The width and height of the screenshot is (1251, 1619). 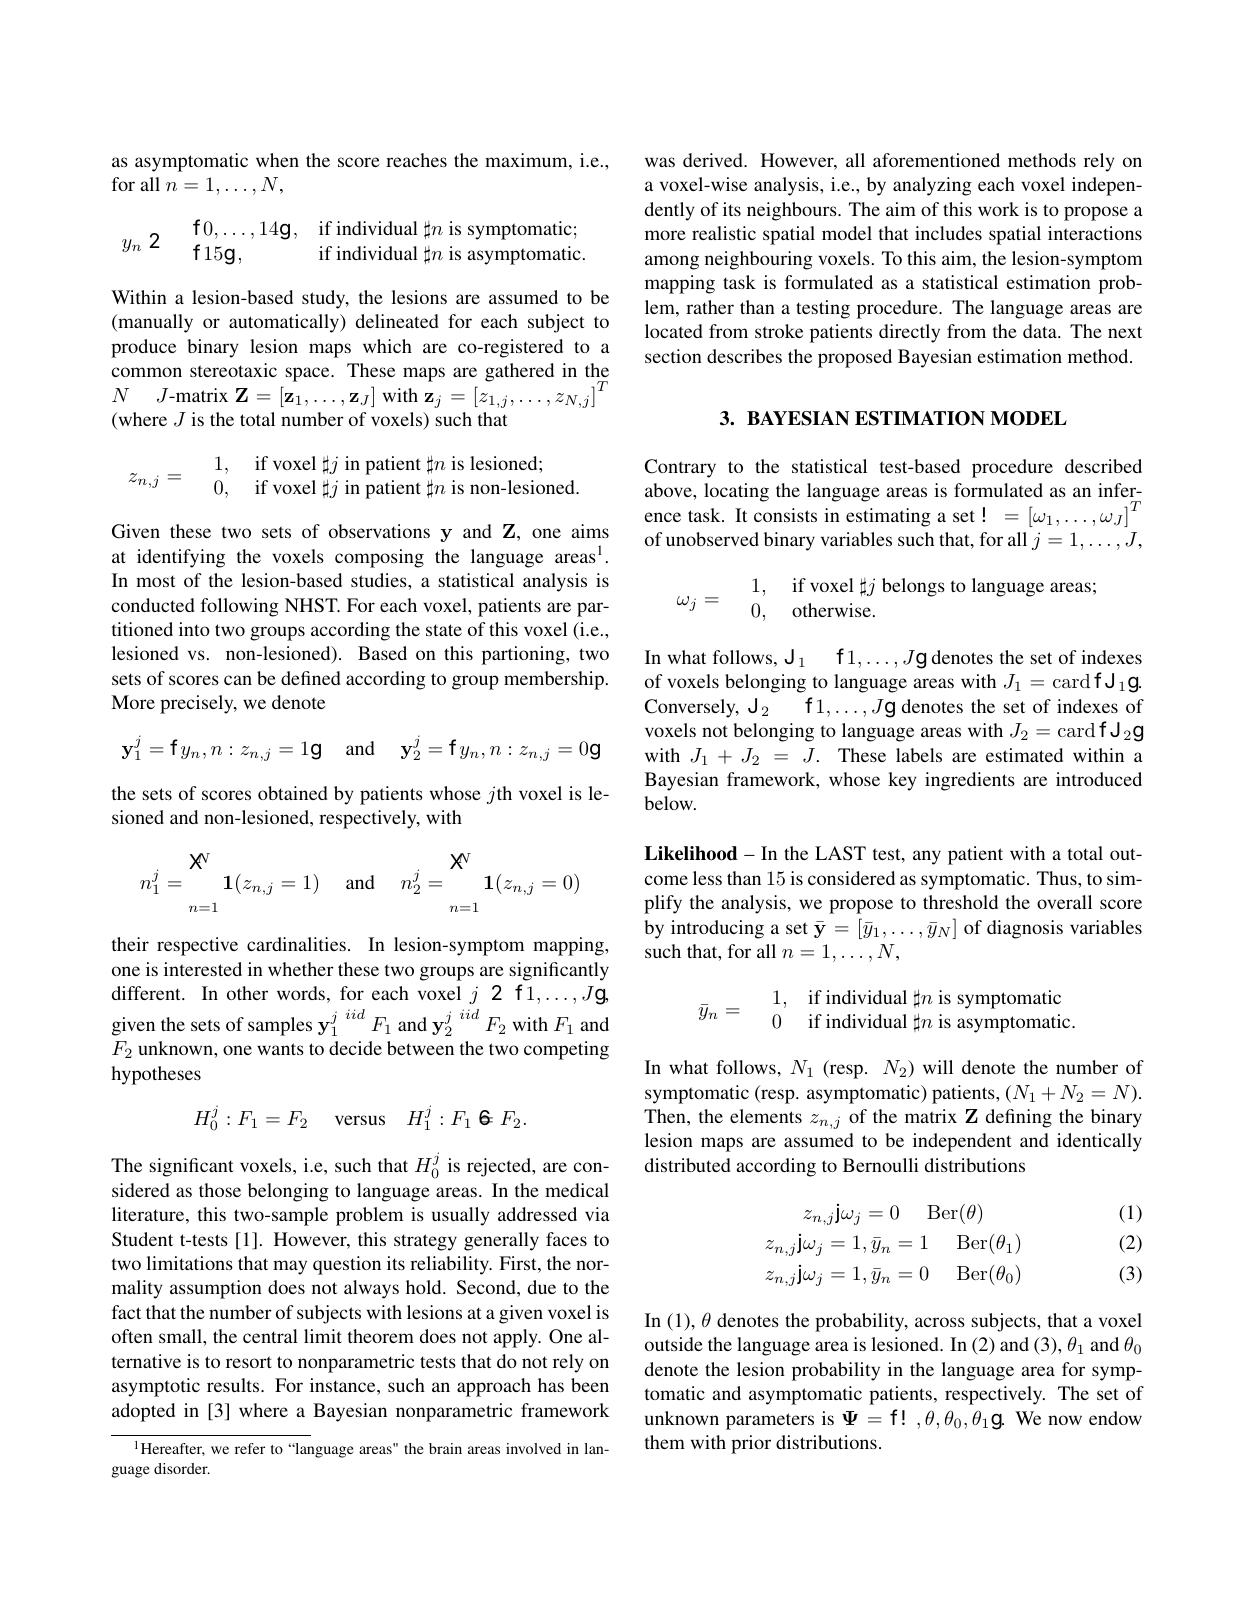 What do you see at coordinates (277, 160) in the screenshot?
I see `when` at bounding box center [277, 160].
